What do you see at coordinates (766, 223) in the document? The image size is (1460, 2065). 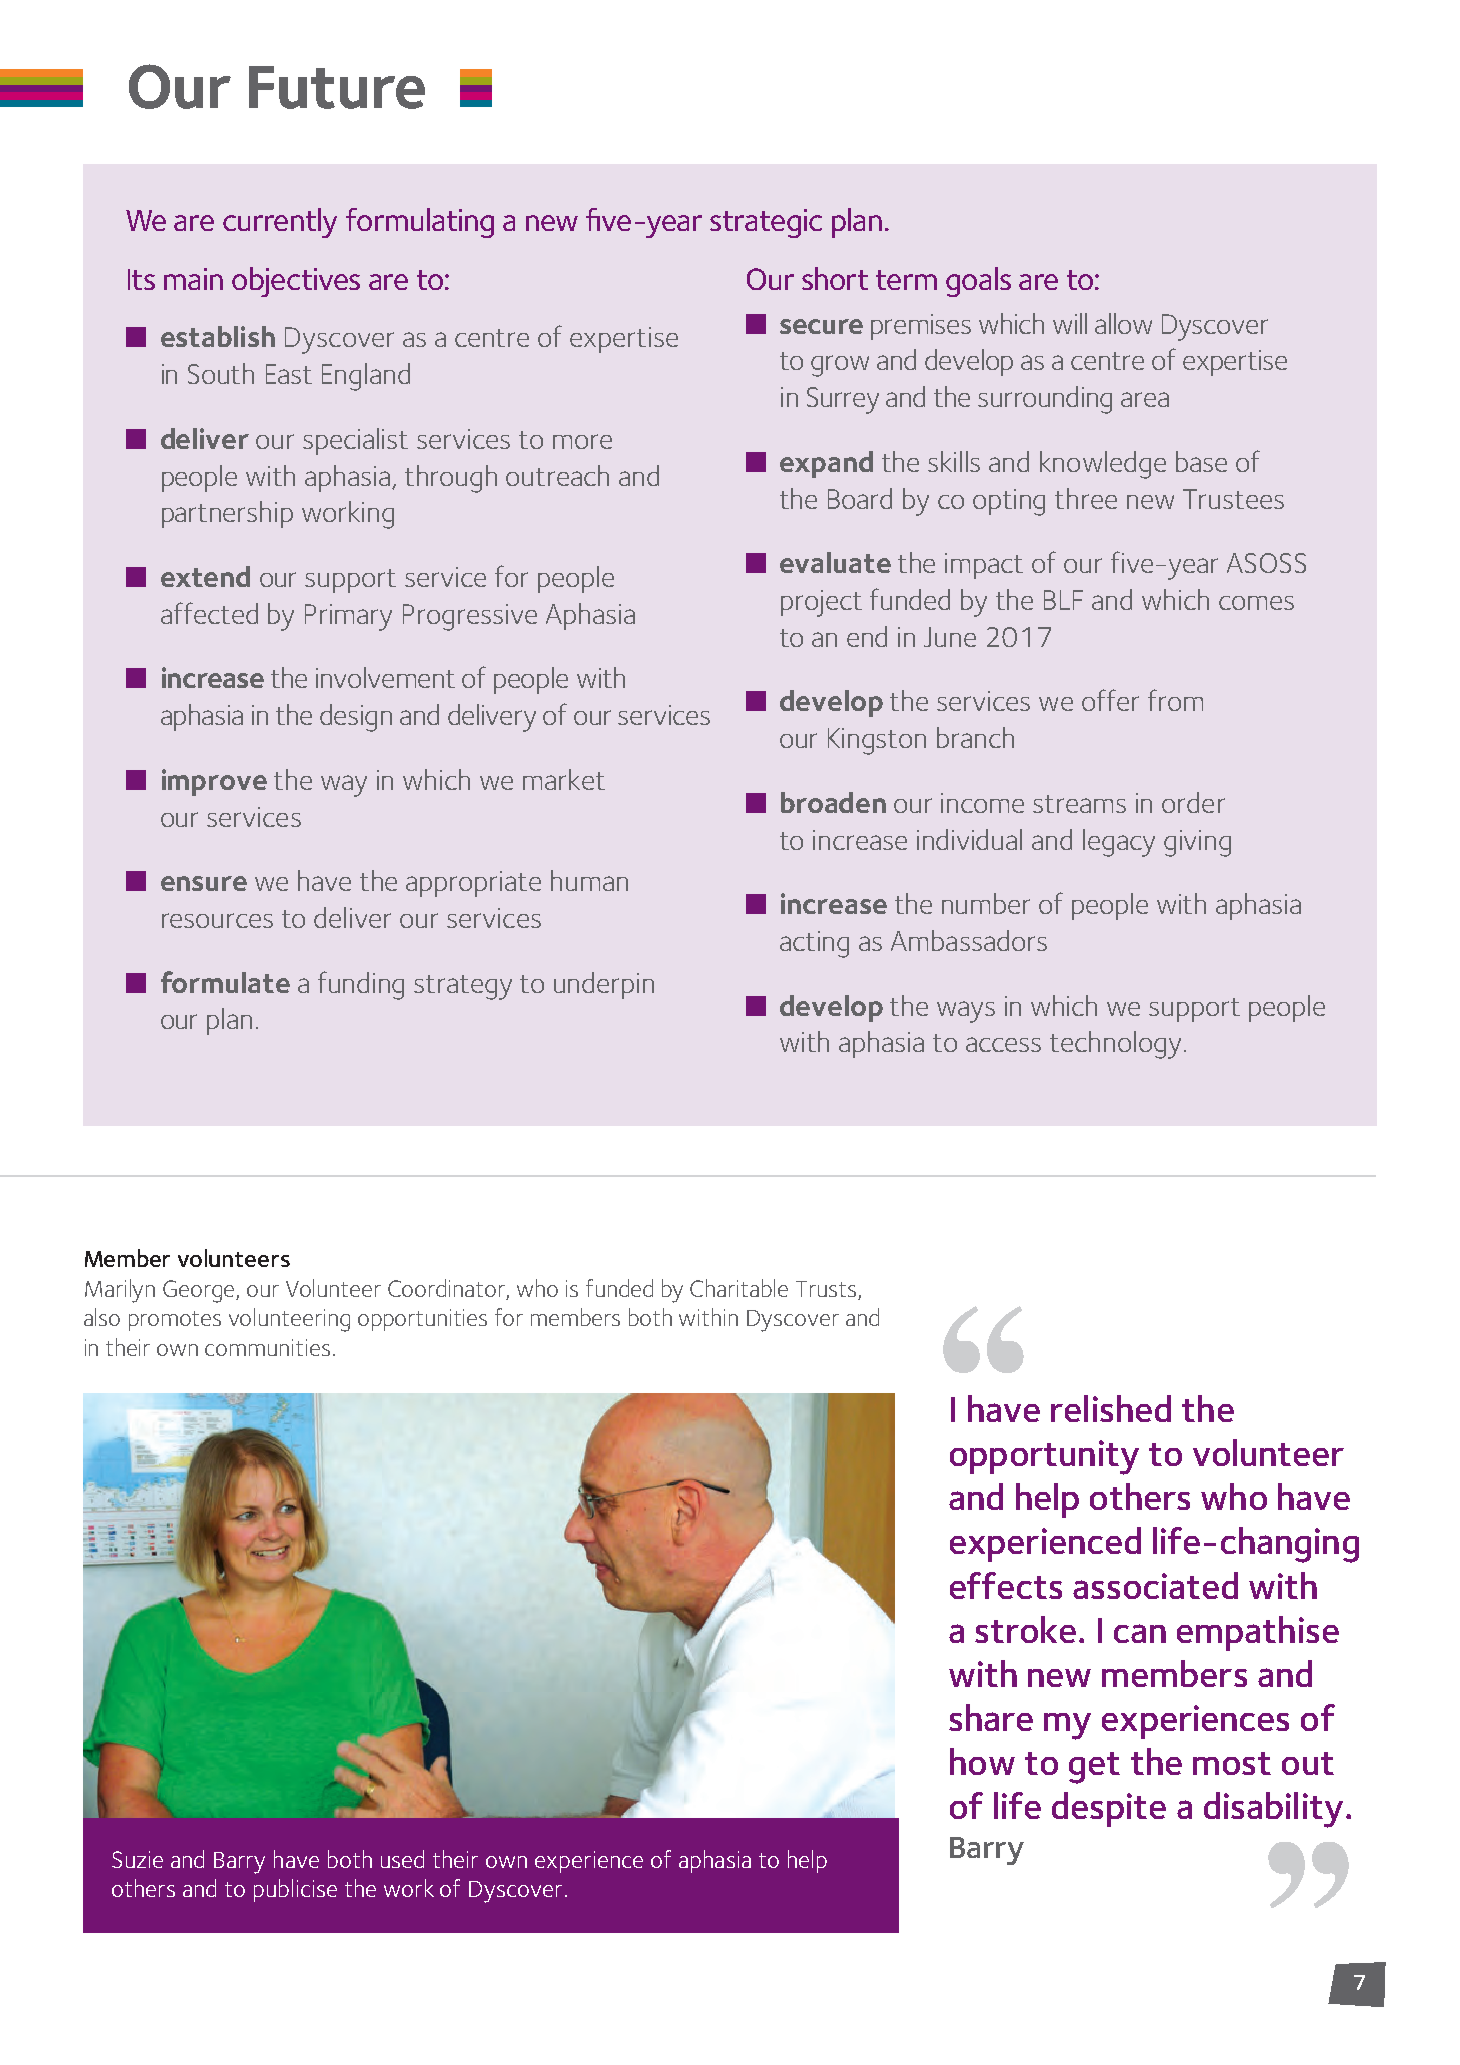 I see `strategic` at bounding box center [766, 223].
